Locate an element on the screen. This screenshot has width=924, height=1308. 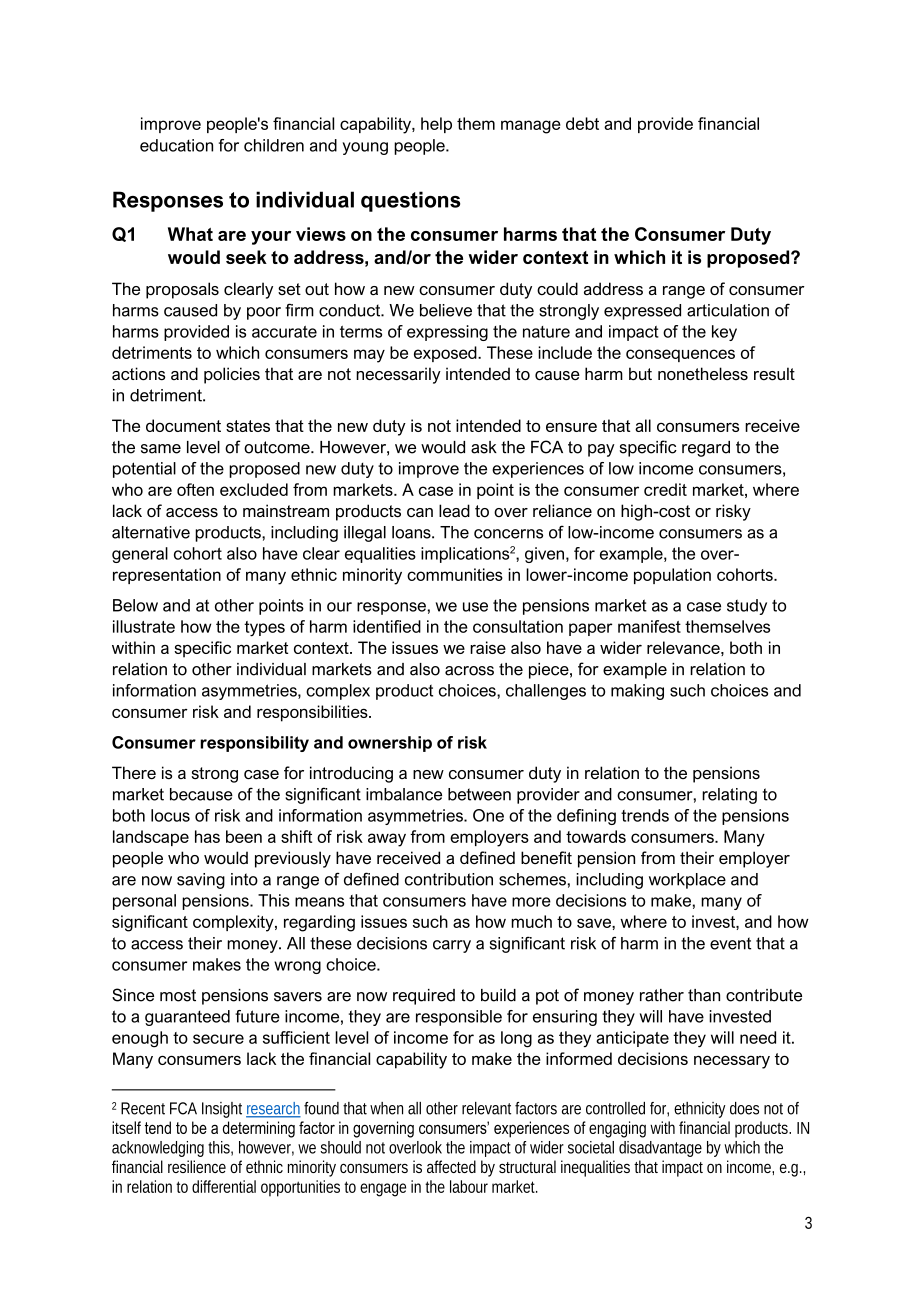
across is located at coordinates (469, 671).
